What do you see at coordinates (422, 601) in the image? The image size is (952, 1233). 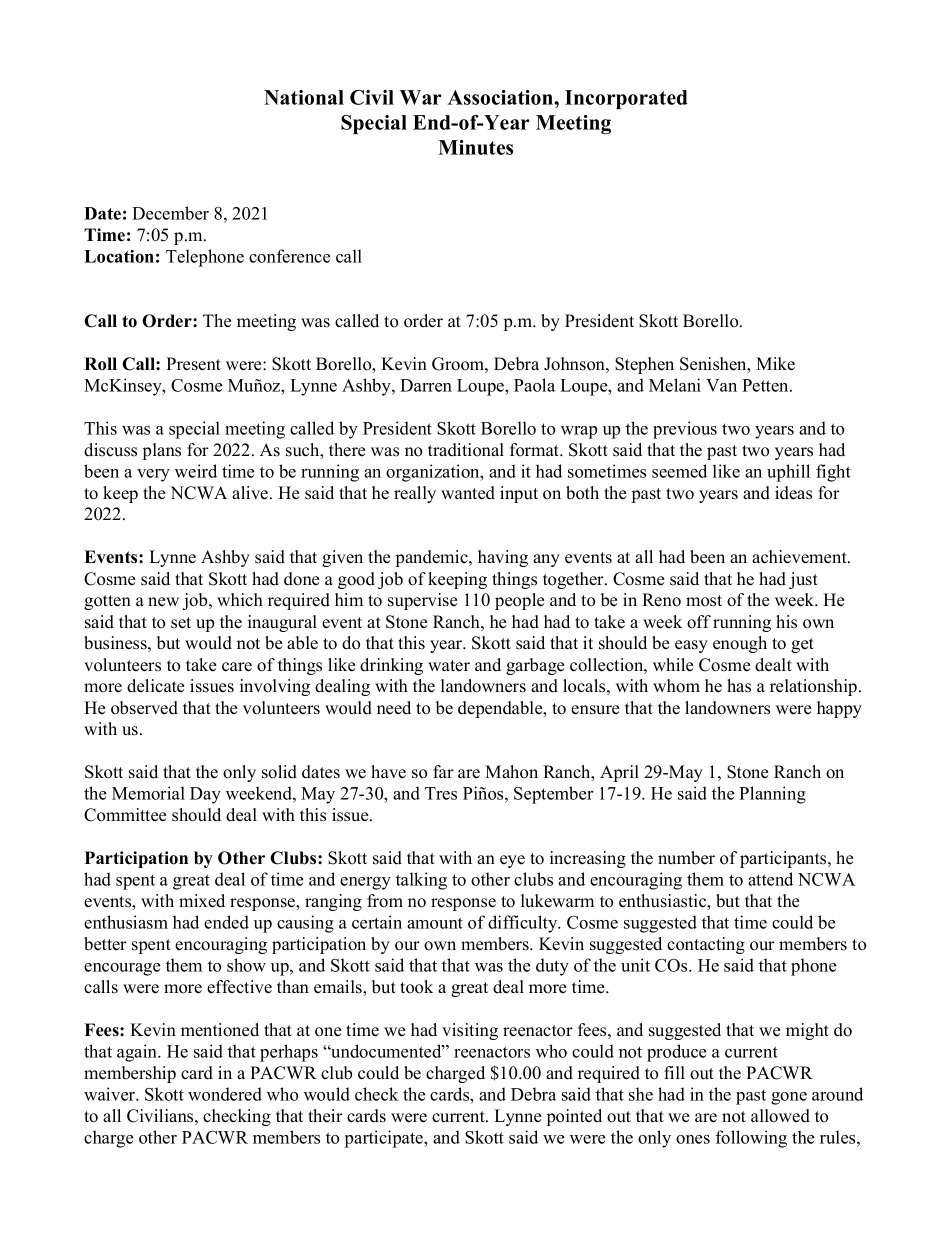 I see `supervise` at bounding box center [422, 601].
